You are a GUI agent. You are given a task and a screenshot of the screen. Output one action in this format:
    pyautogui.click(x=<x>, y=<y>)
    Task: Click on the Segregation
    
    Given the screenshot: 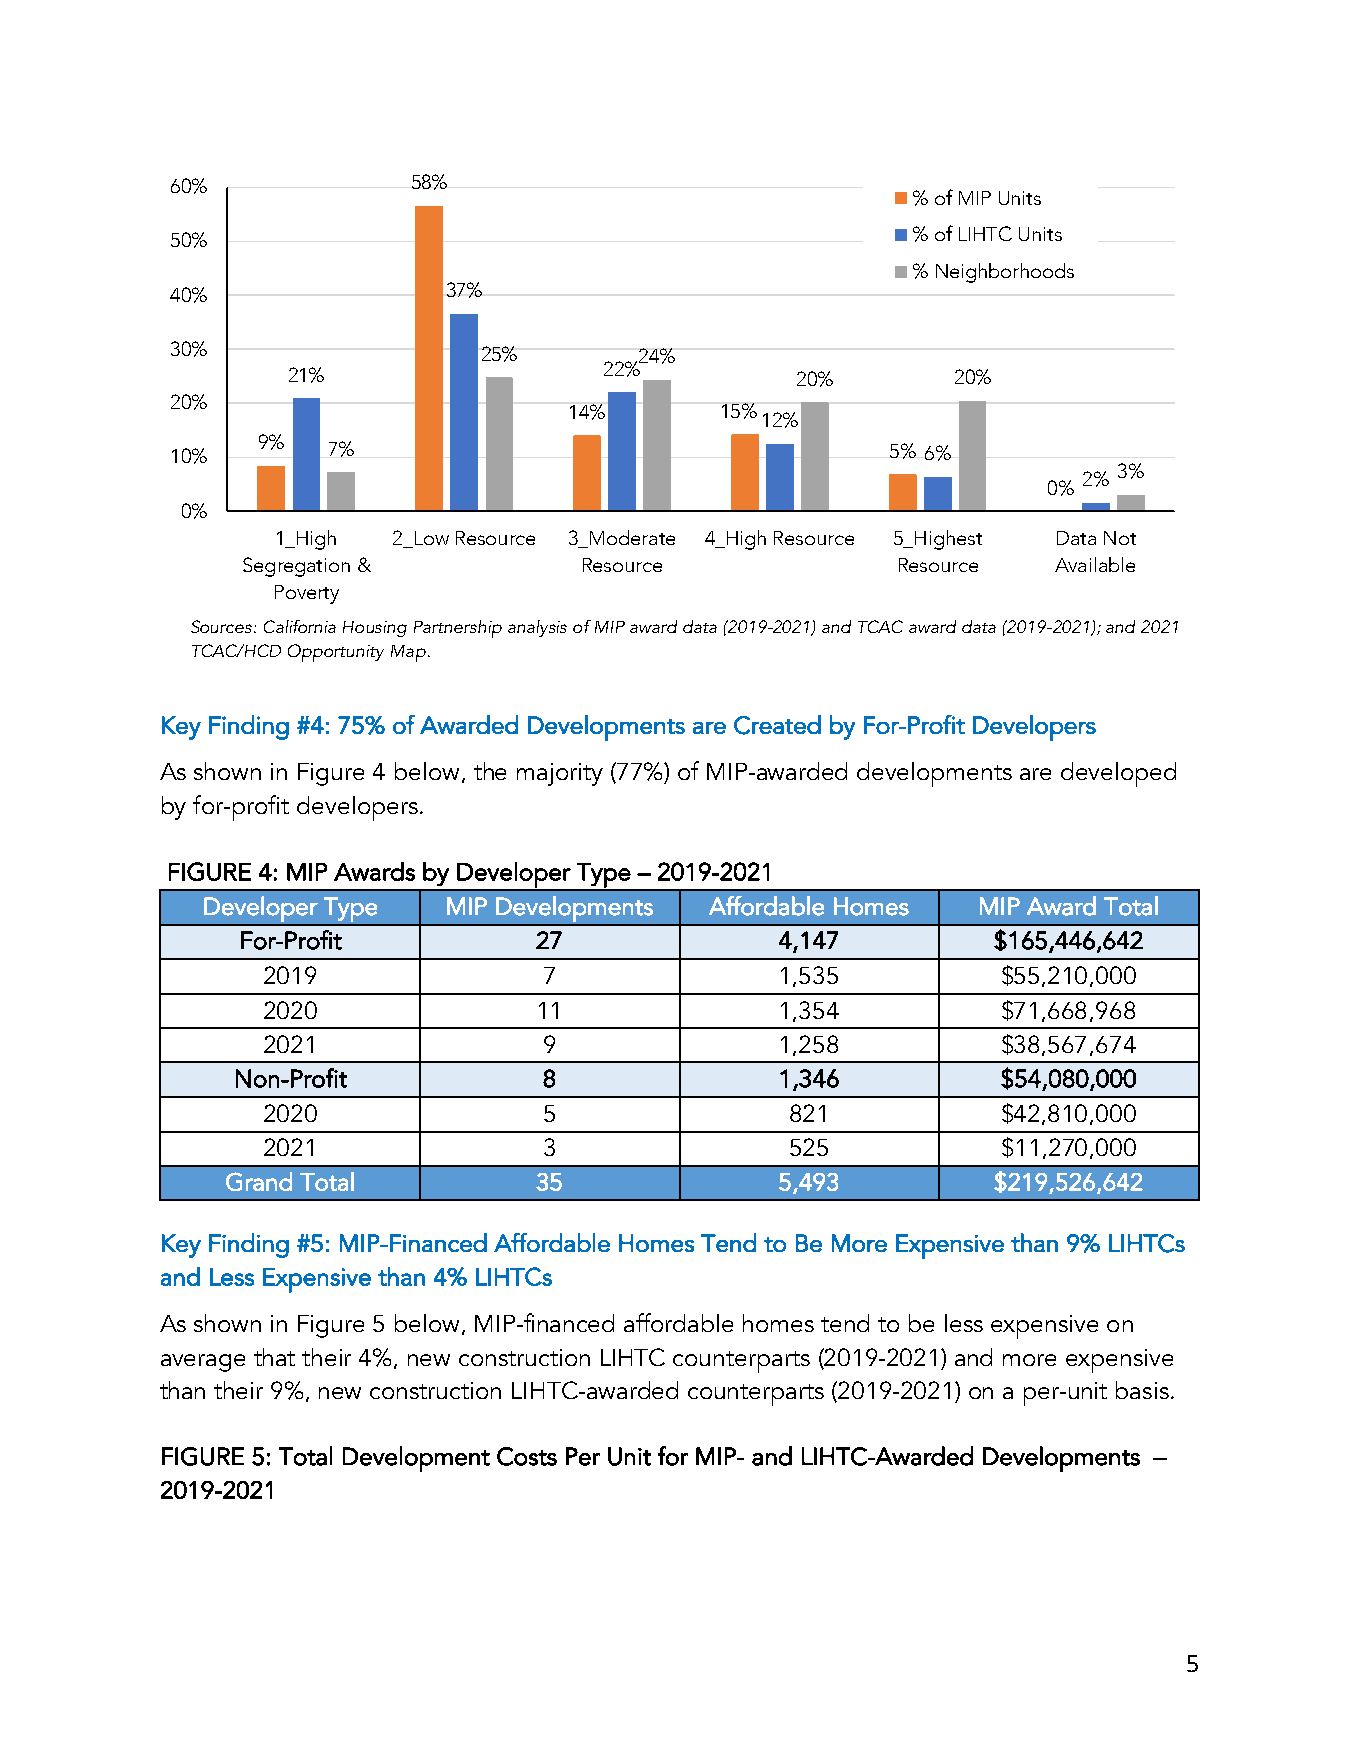 What is the action you would take?
    pyautogui.click(x=296, y=567)
